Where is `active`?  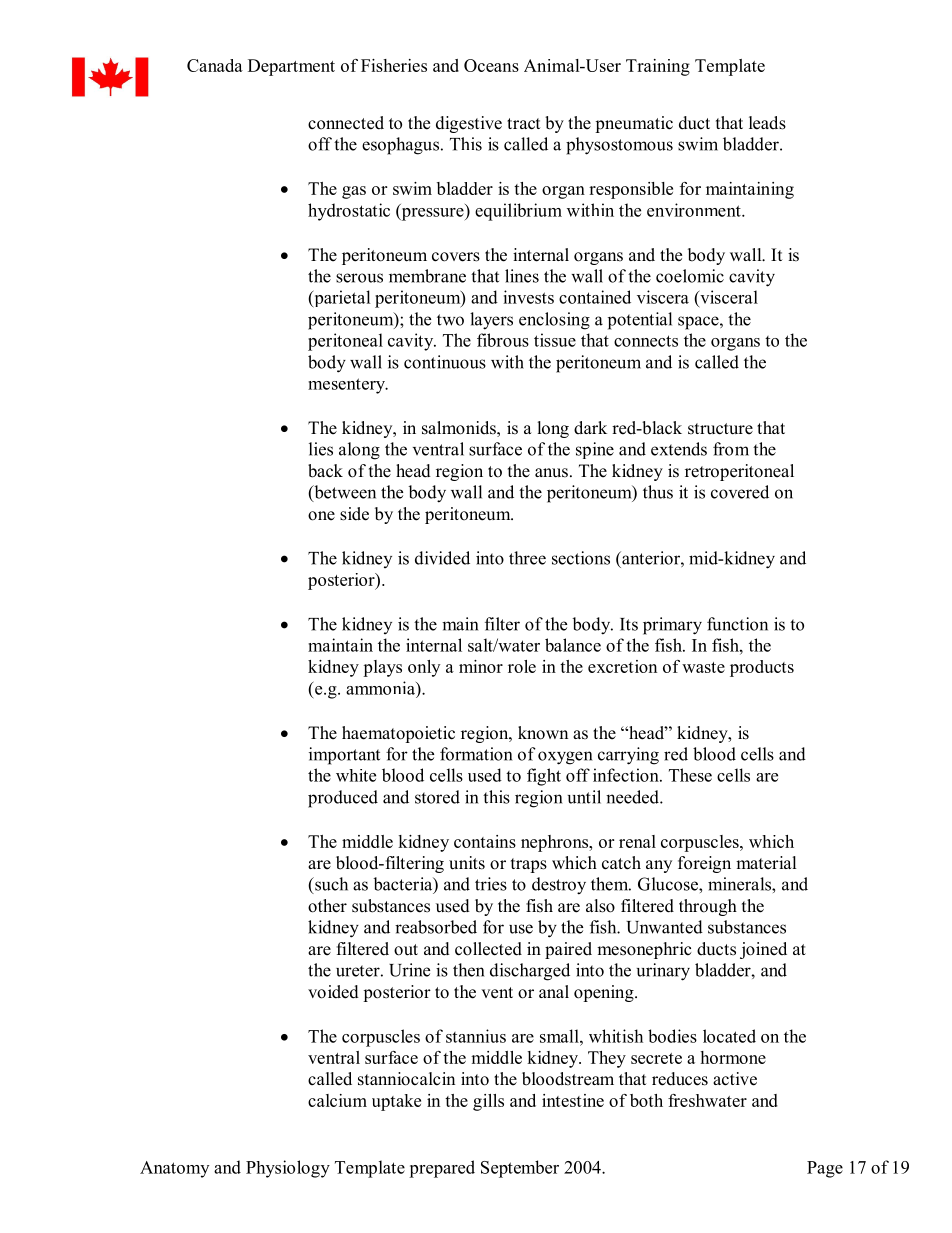 active is located at coordinates (735, 1079).
